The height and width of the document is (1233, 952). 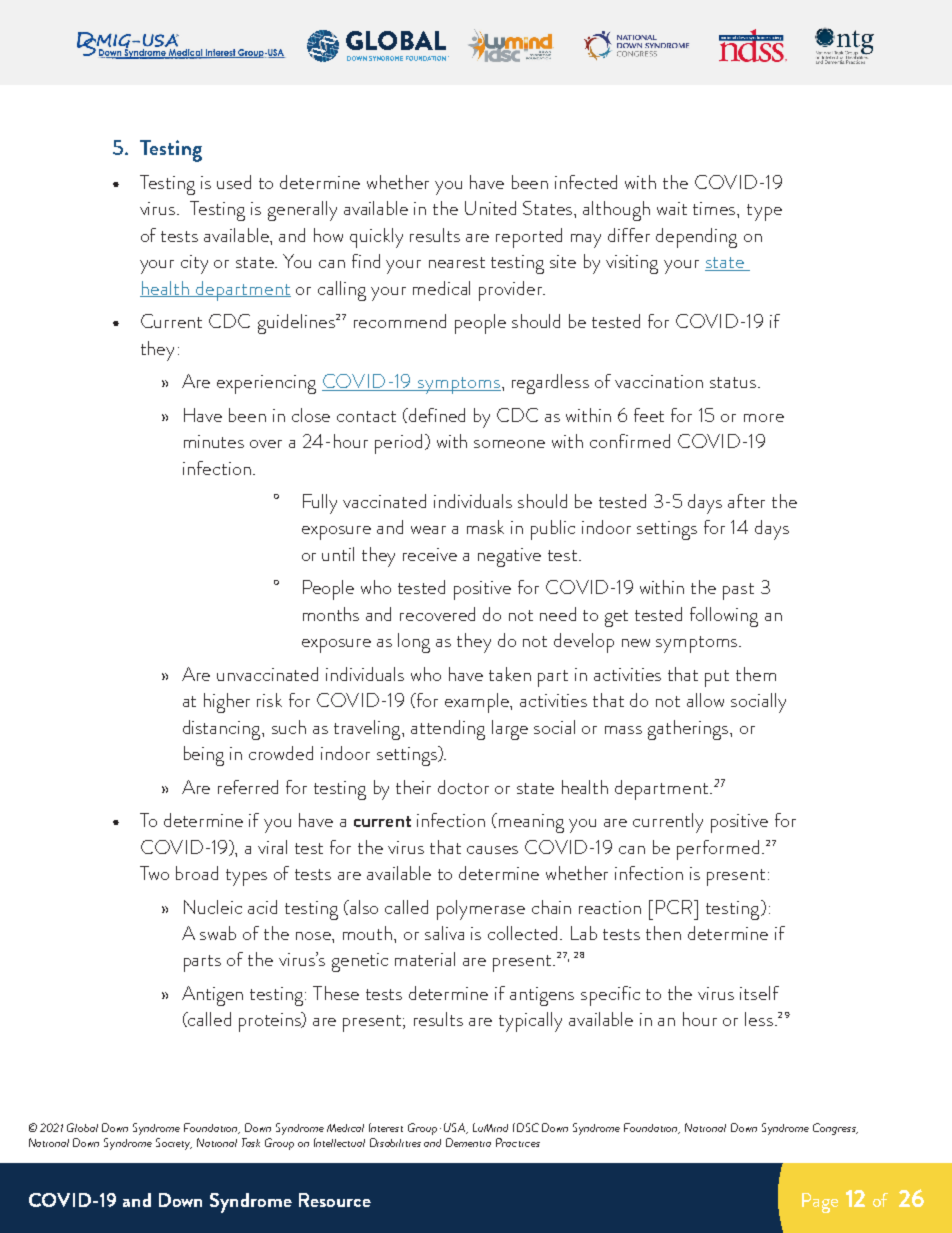 I want to click on times, so click(x=715, y=208).
